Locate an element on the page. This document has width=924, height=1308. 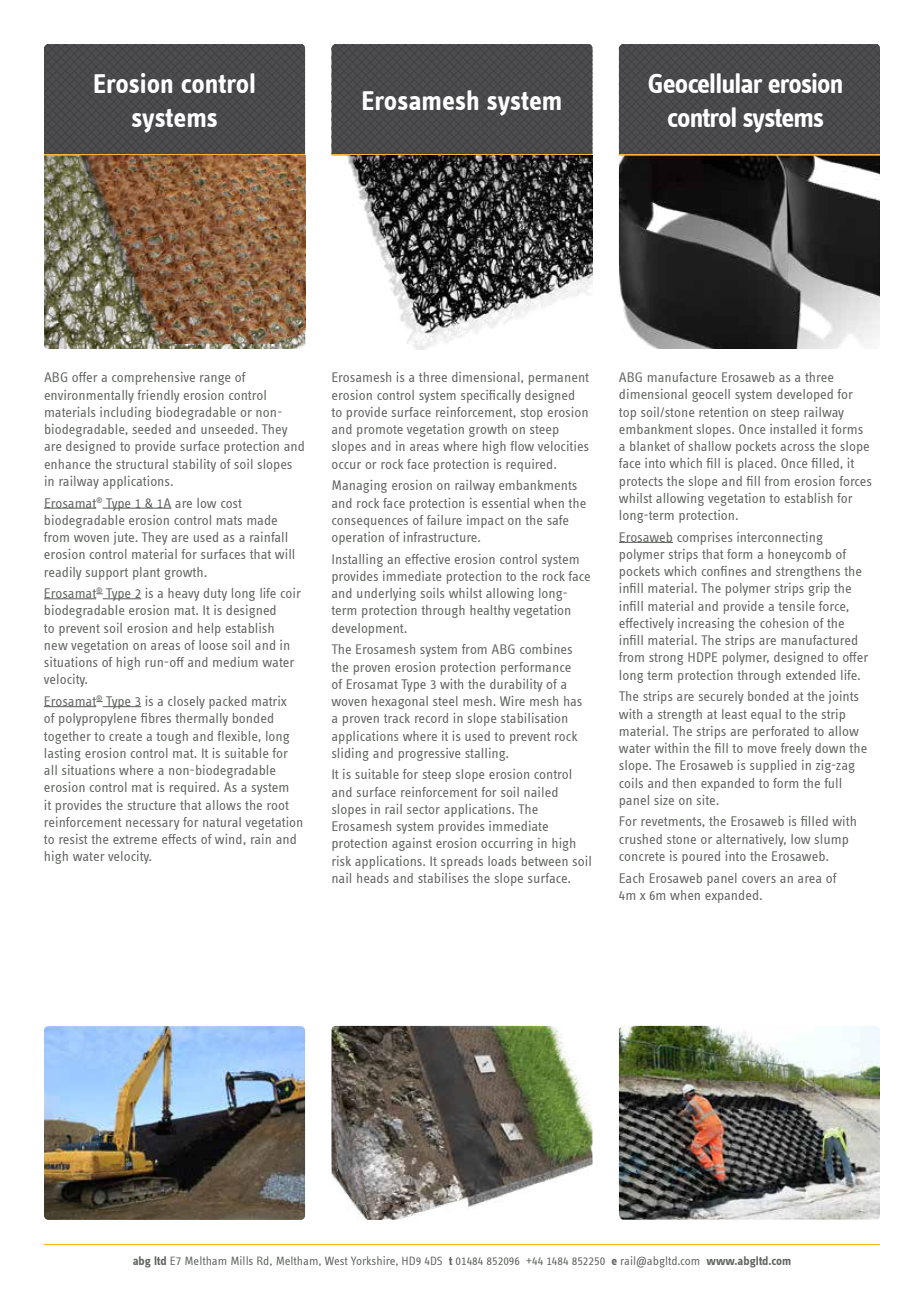
retention is located at coordinates (723, 412).
